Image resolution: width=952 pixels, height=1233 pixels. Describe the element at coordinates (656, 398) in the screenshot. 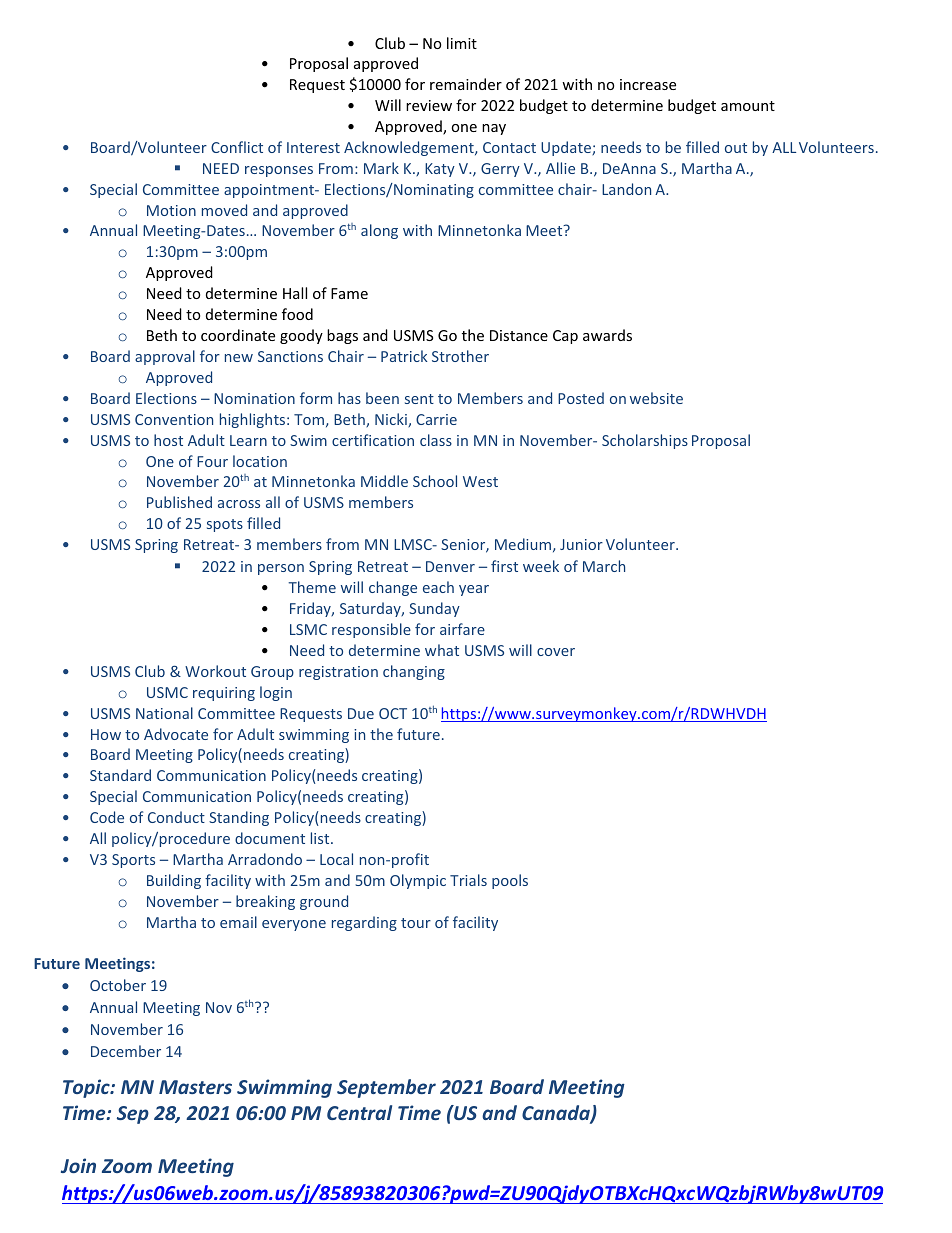

I see `website` at that location.
